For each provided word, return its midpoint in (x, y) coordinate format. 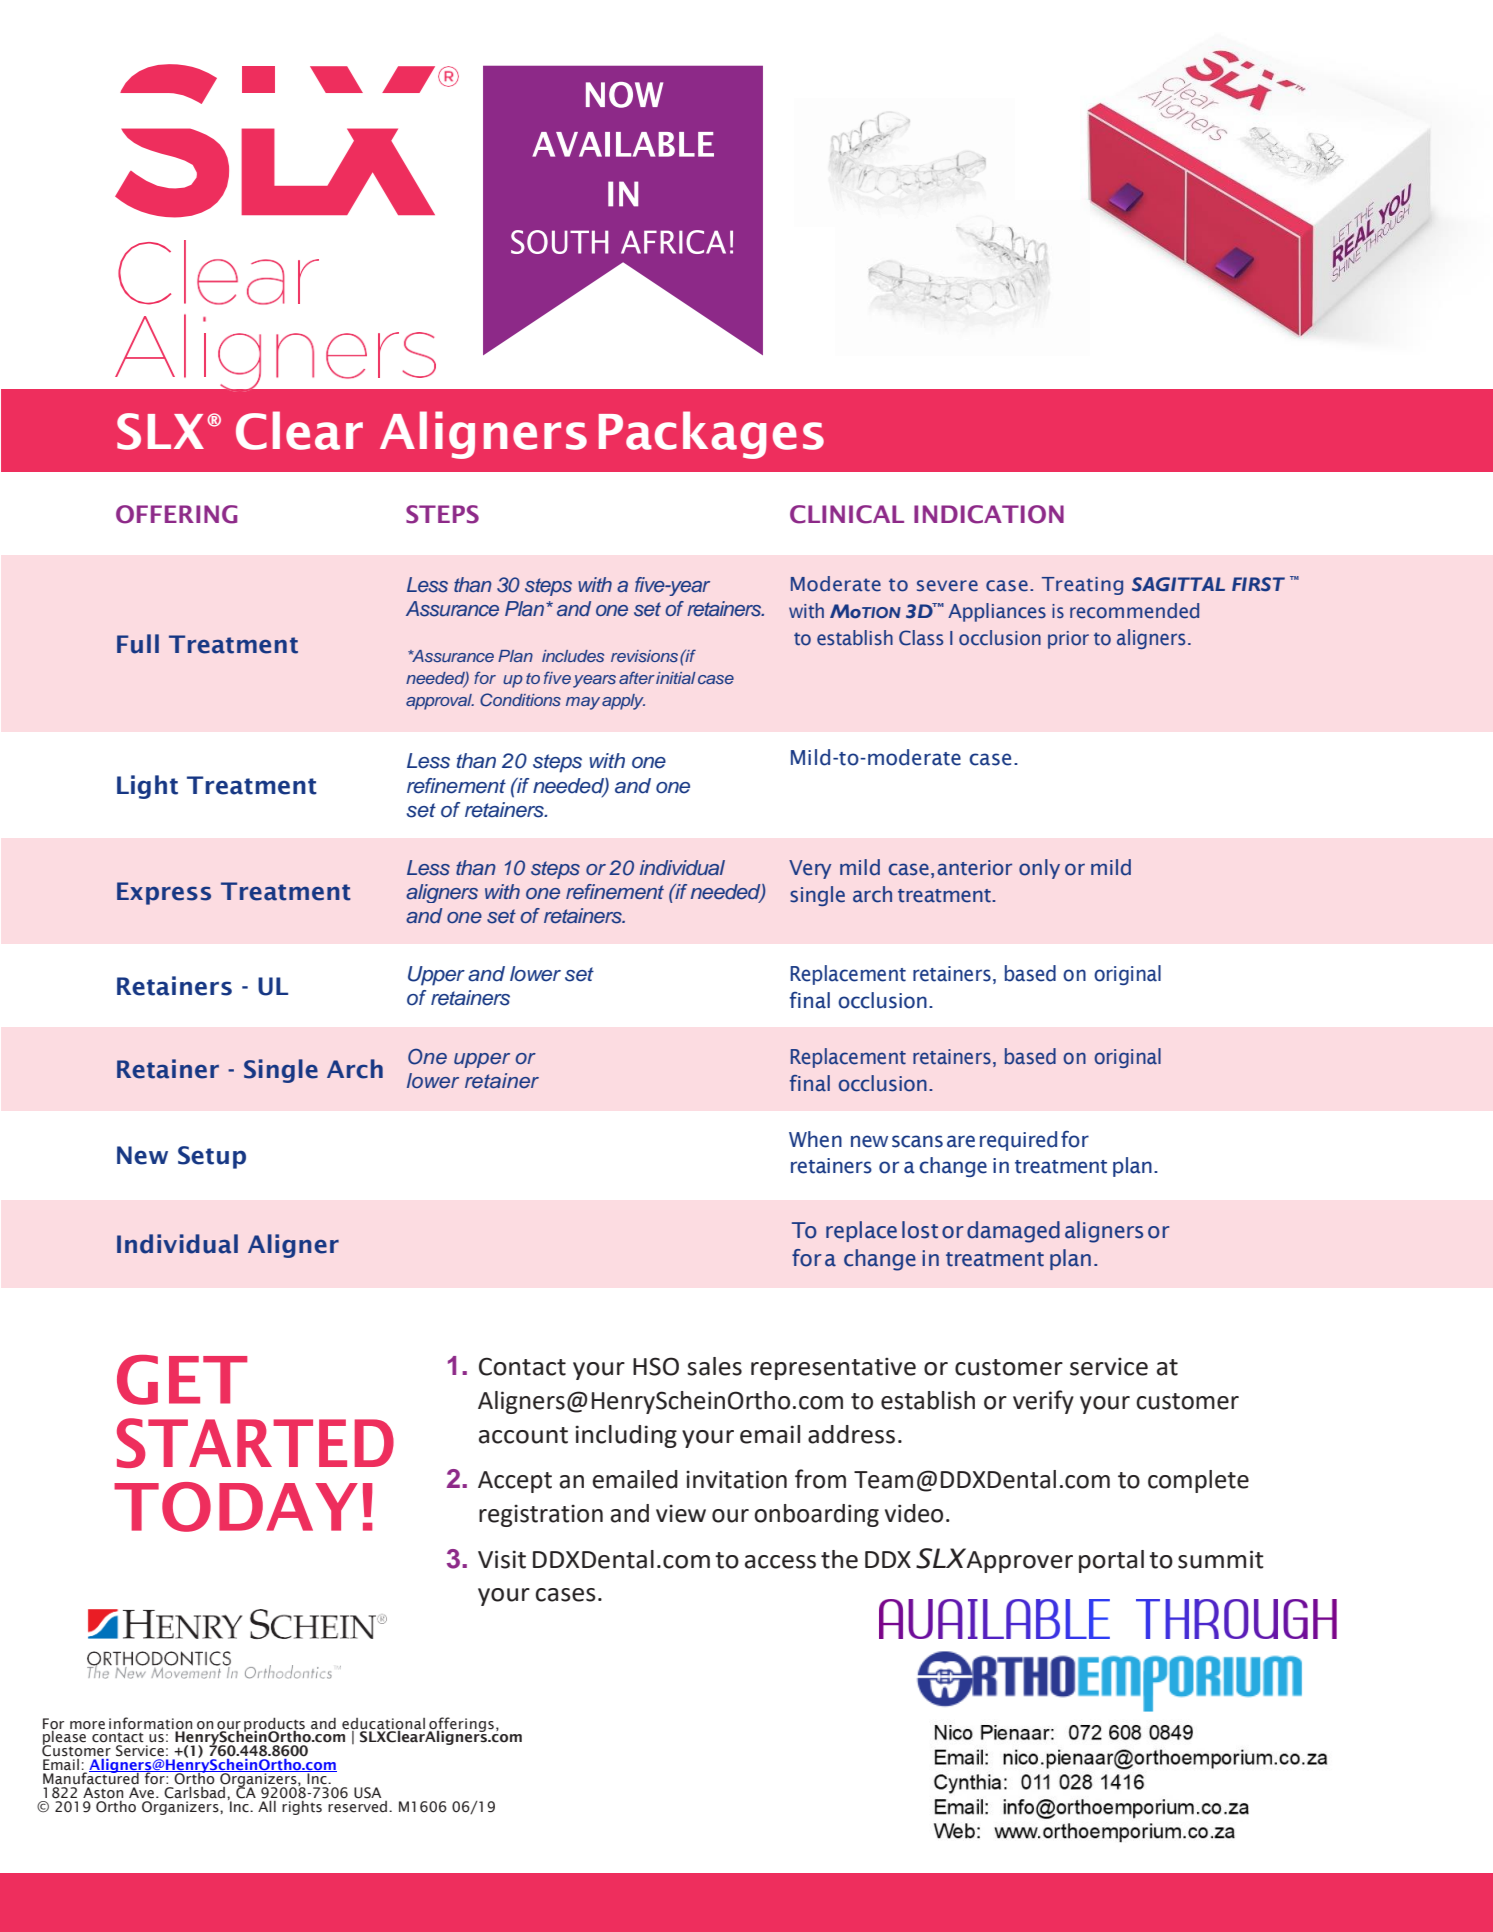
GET (182, 1380)
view (681, 1514)
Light (147, 787)
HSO (656, 1366)
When (815, 1139)
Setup (212, 1157)
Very (810, 869)
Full (138, 644)
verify (1043, 1402)
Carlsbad (196, 1791)
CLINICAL (847, 514)
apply (623, 702)
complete (1198, 1481)
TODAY (236, 1507)
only (1039, 869)
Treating (1082, 586)
